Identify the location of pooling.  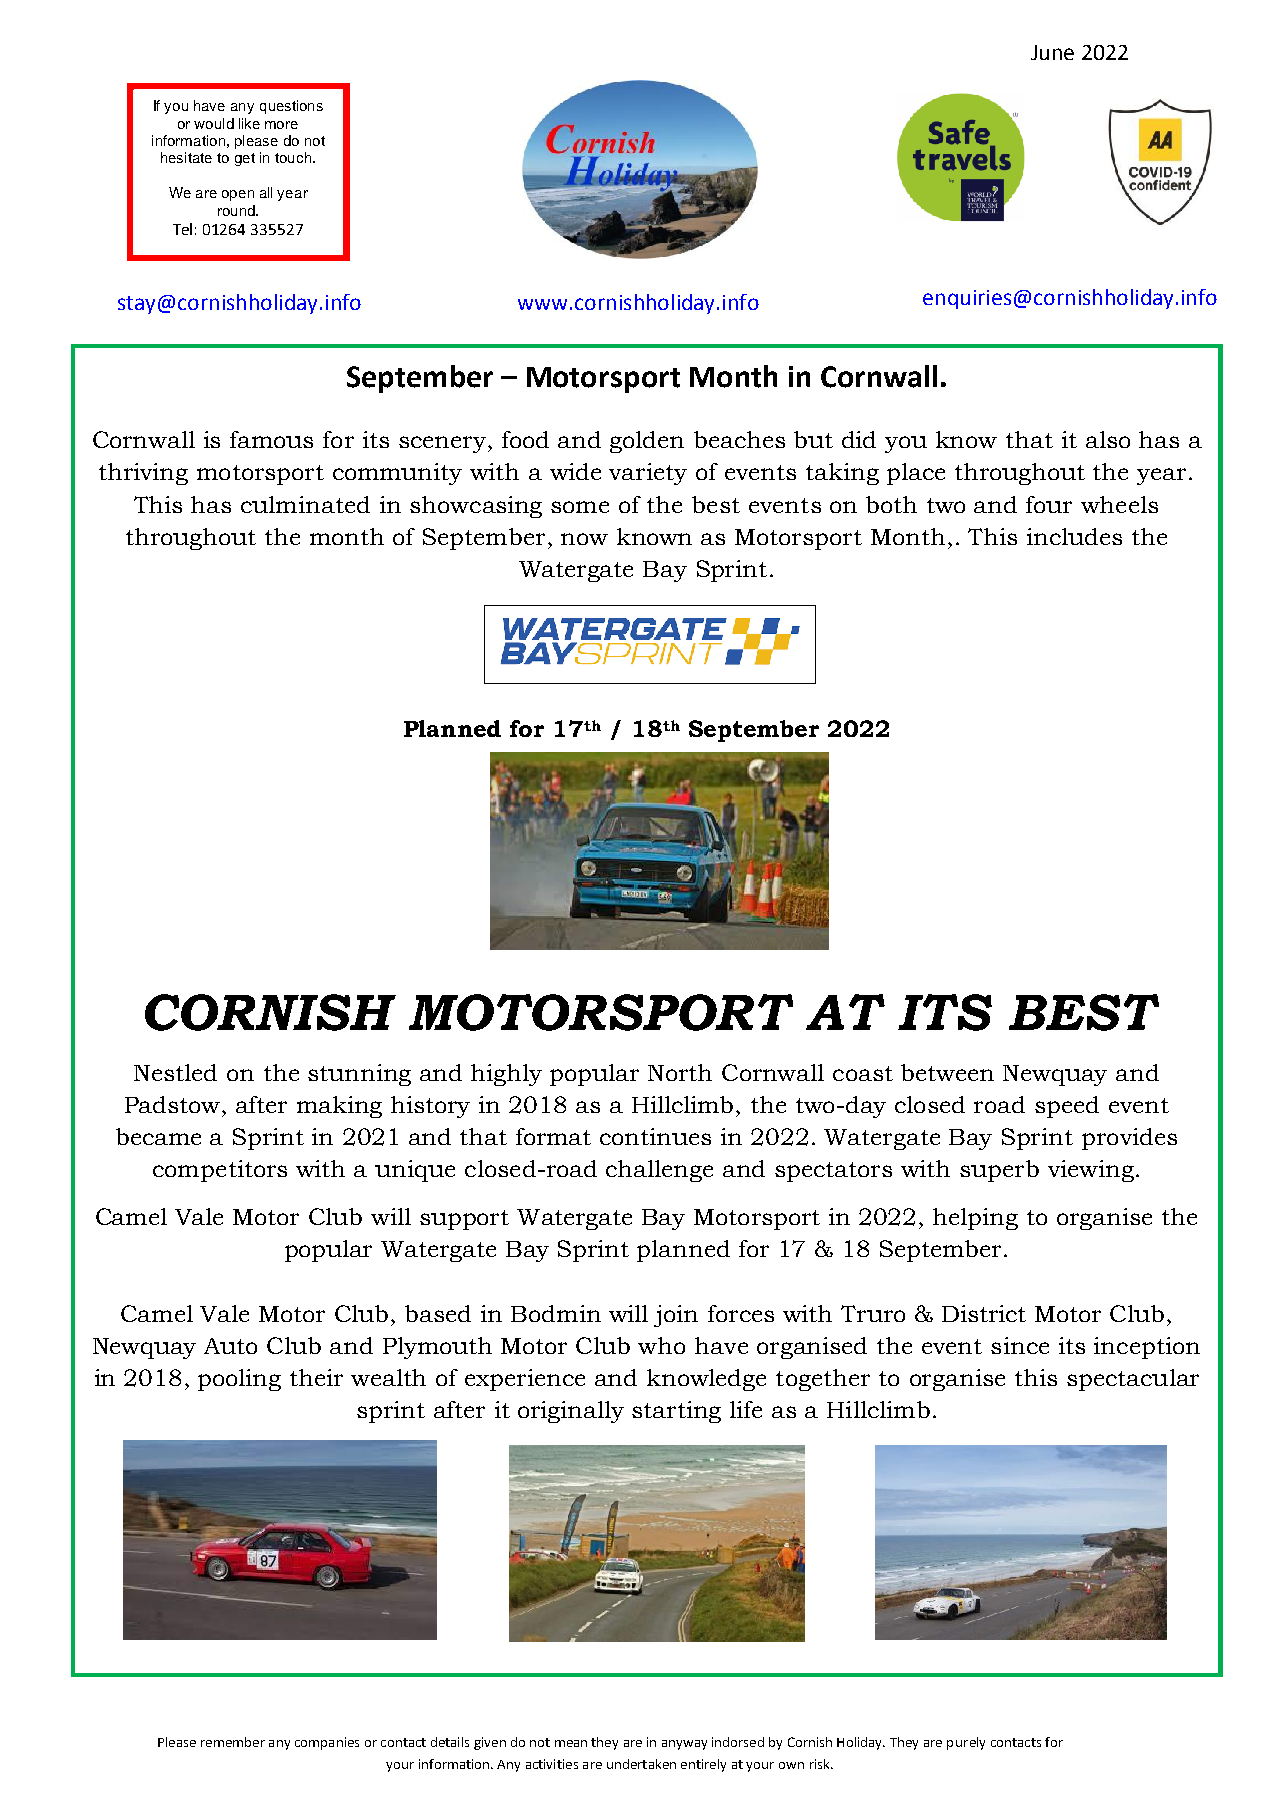
(239, 1380).
